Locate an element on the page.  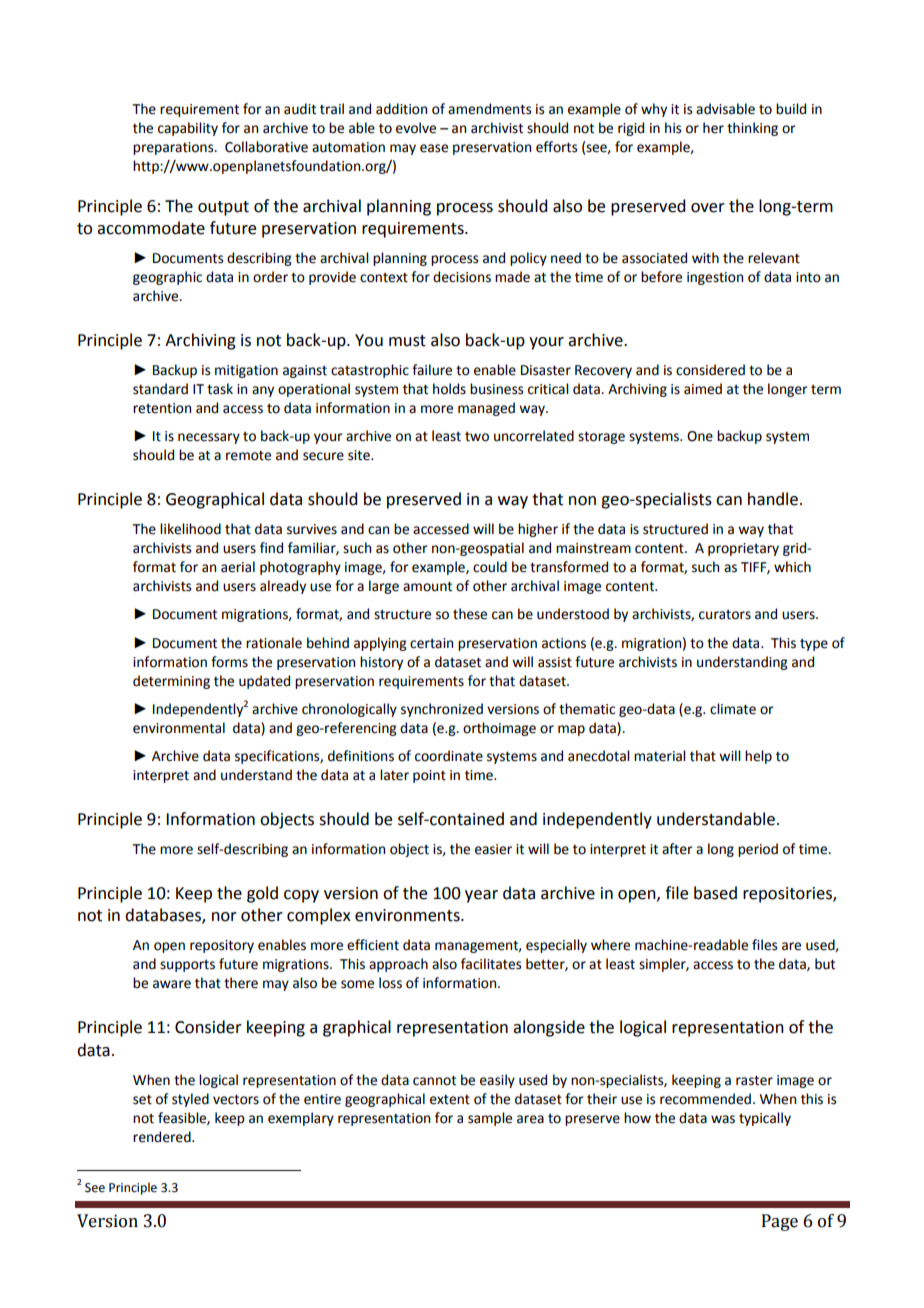
forms is located at coordinates (229, 662).
